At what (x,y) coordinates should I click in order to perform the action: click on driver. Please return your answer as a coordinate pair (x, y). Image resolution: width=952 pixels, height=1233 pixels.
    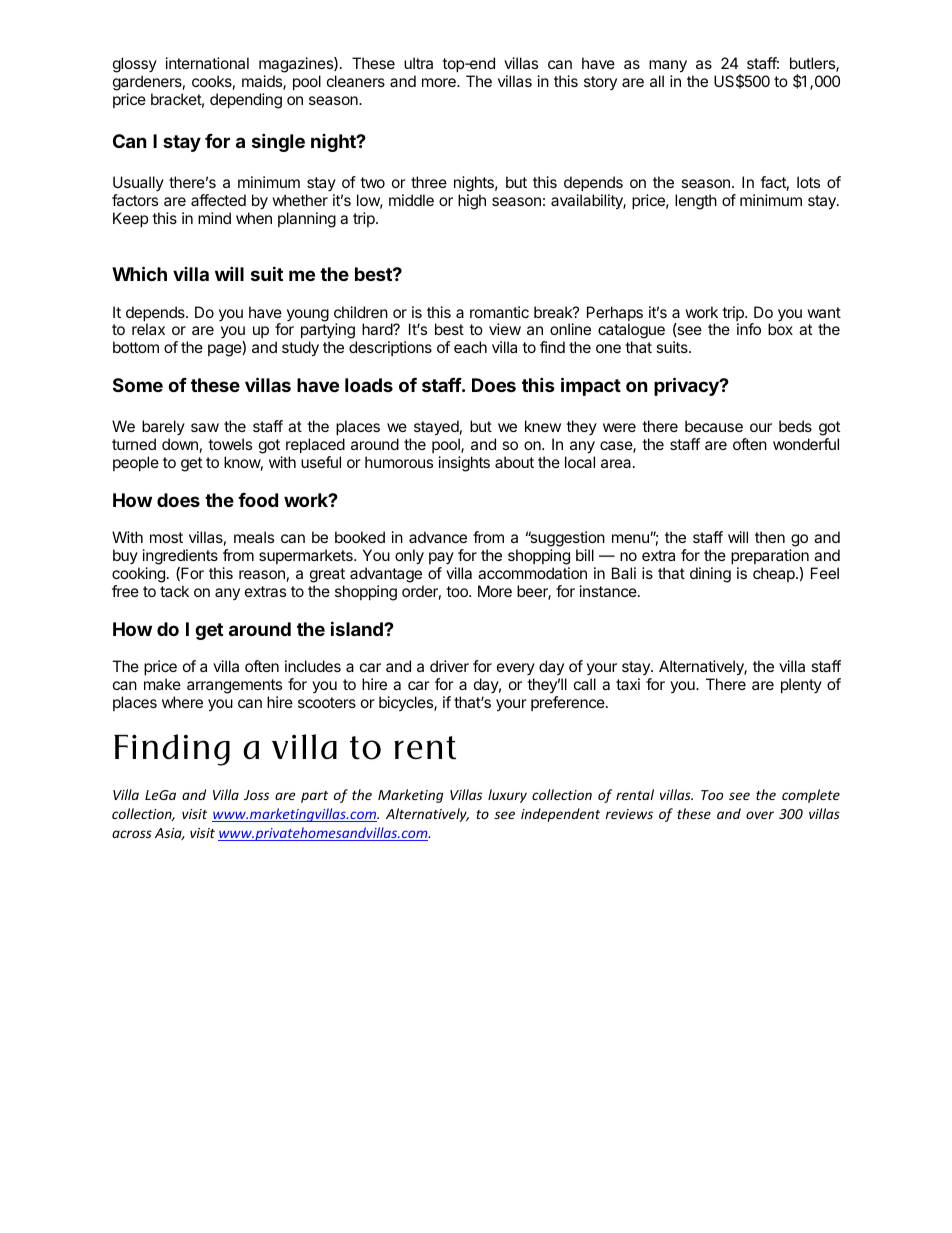
    Looking at the image, I should click on (449, 666).
